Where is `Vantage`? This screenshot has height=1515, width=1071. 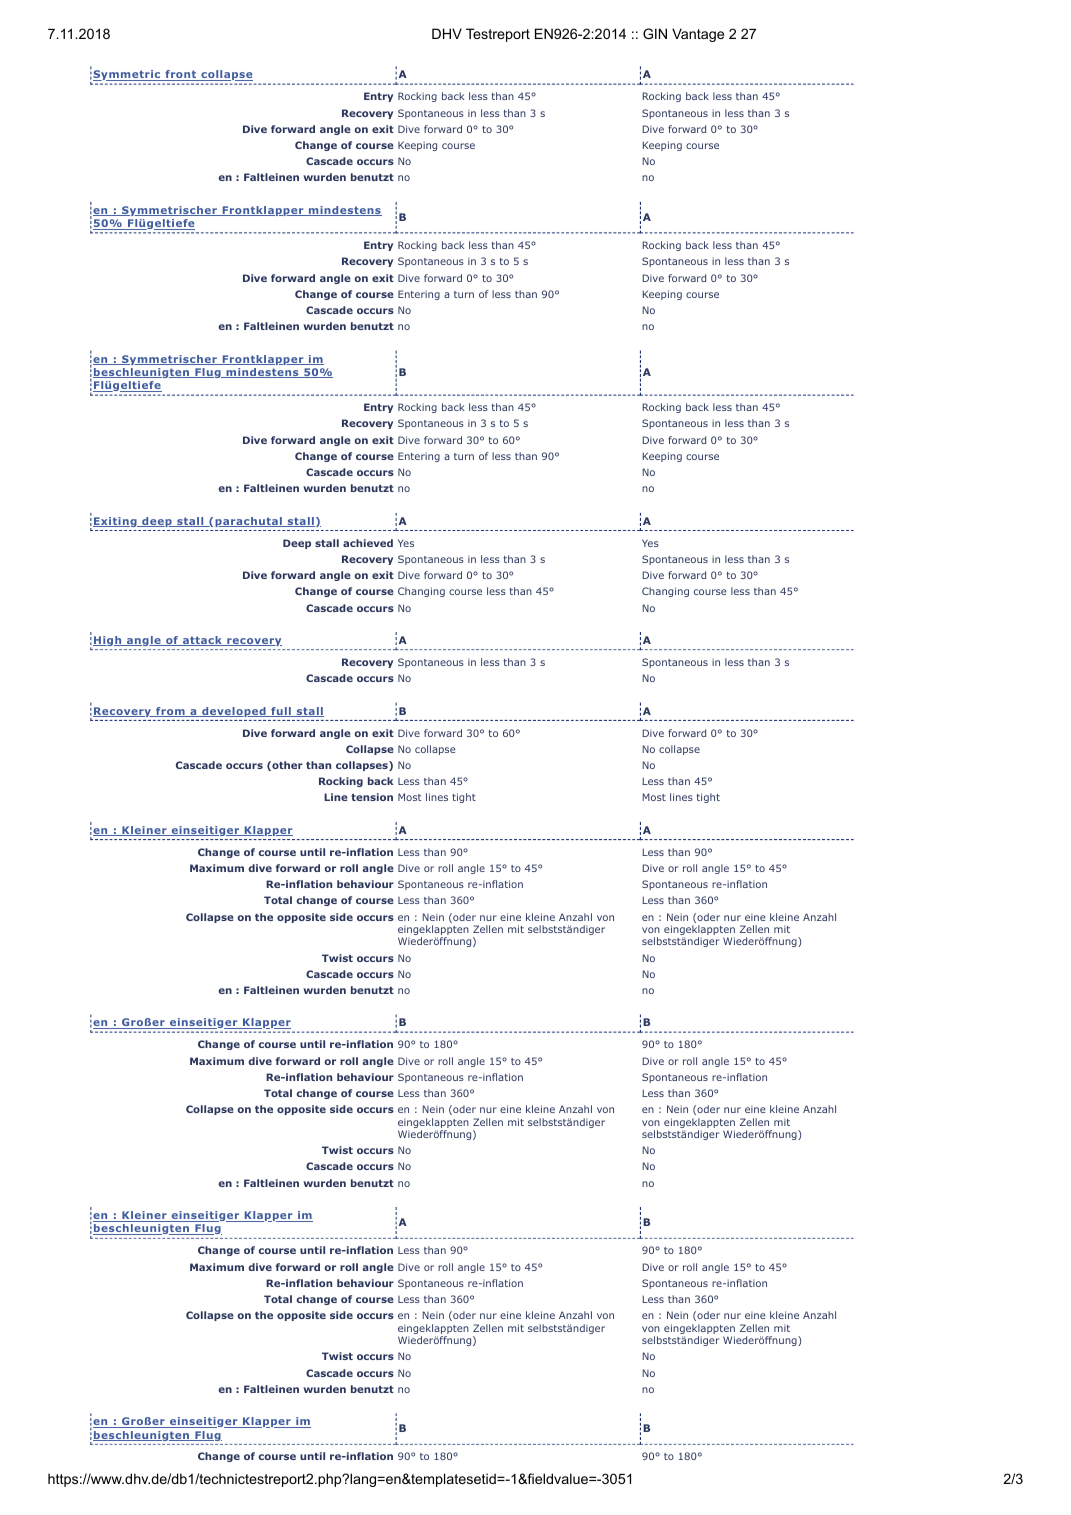 Vantage is located at coordinates (698, 35).
